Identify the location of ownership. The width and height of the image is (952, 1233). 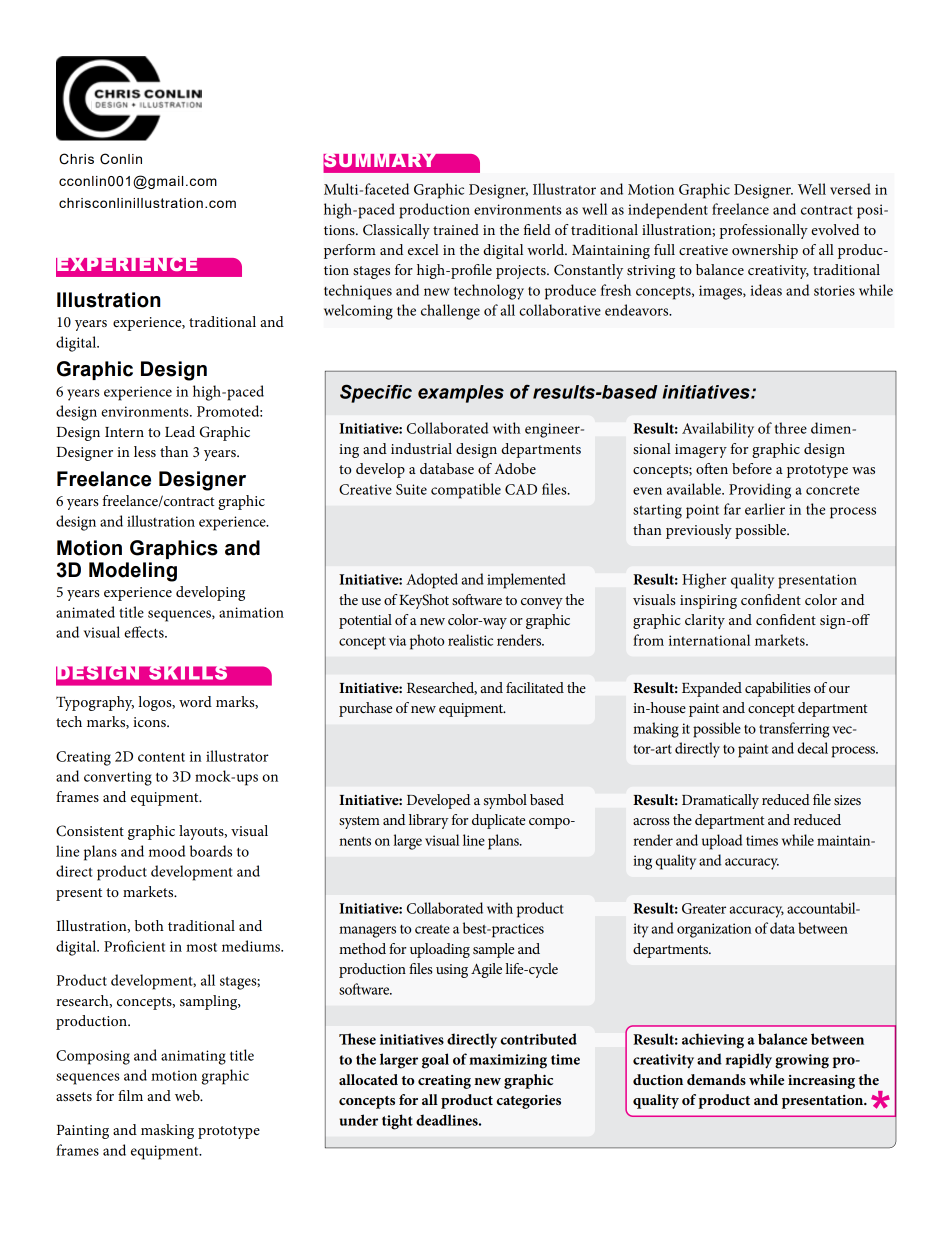
(765, 251).
